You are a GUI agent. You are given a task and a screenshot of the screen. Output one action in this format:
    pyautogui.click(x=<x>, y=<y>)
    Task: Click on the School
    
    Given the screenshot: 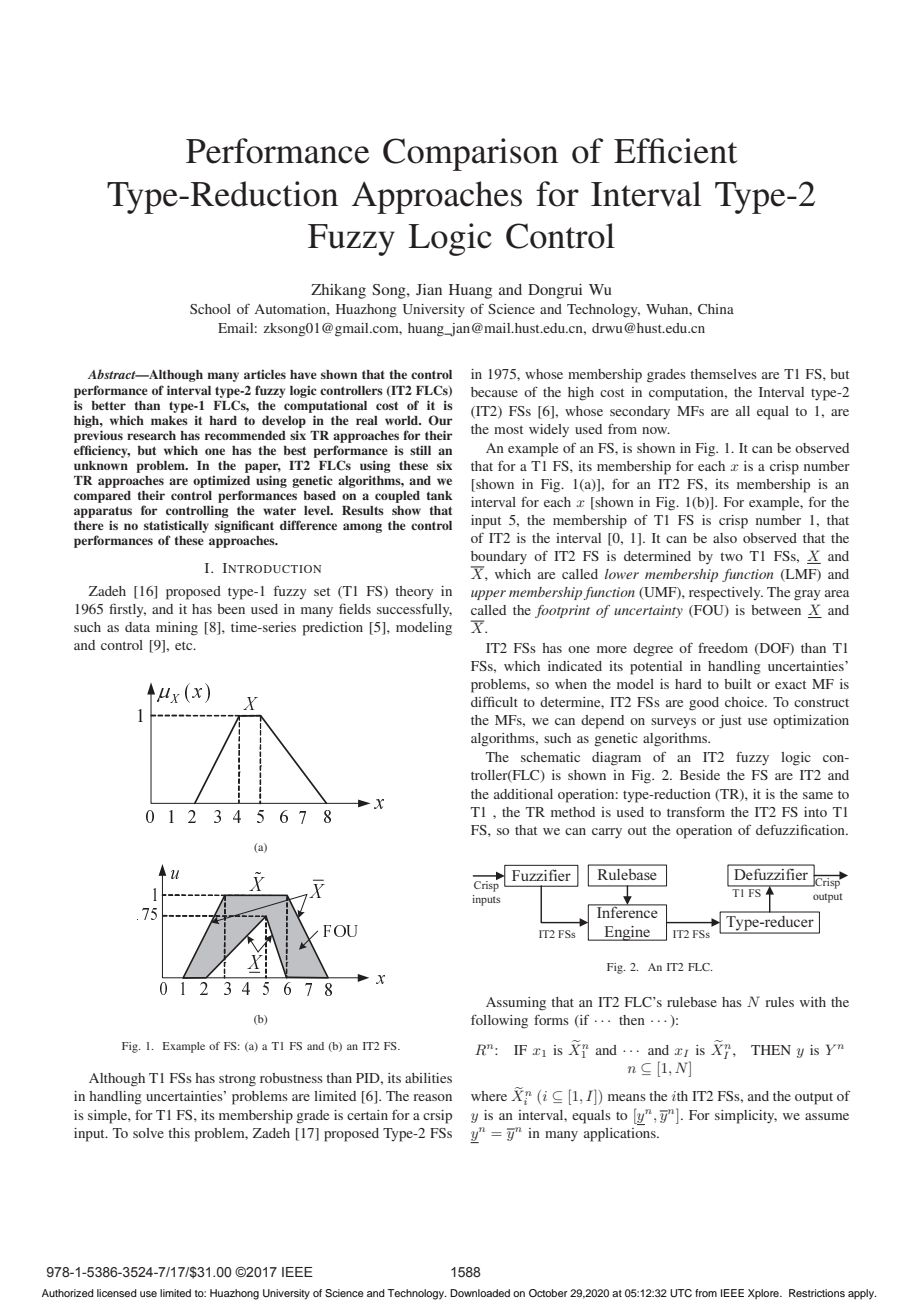 What is the action you would take?
    pyautogui.click(x=210, y=309)
